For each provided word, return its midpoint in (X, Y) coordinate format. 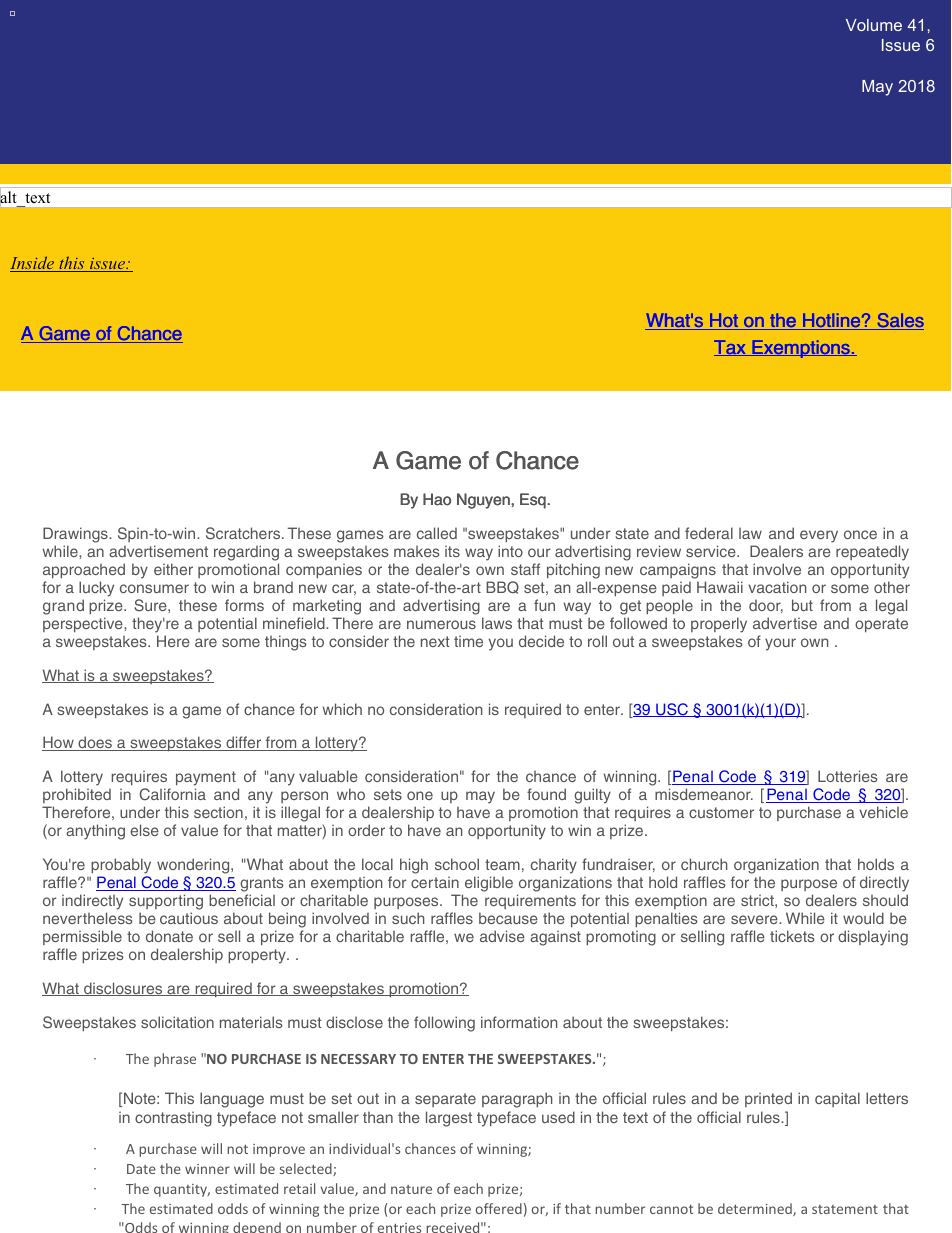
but (802, 605)
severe (755, 919)
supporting (166, 902)
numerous (441, 624)
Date (141, 1169)
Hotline (831, 321)
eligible (489, 884)
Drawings (76, 535)
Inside (33, 264)
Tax (731, 348)
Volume (874, 25)
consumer (154, 588)
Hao (437, 499)
